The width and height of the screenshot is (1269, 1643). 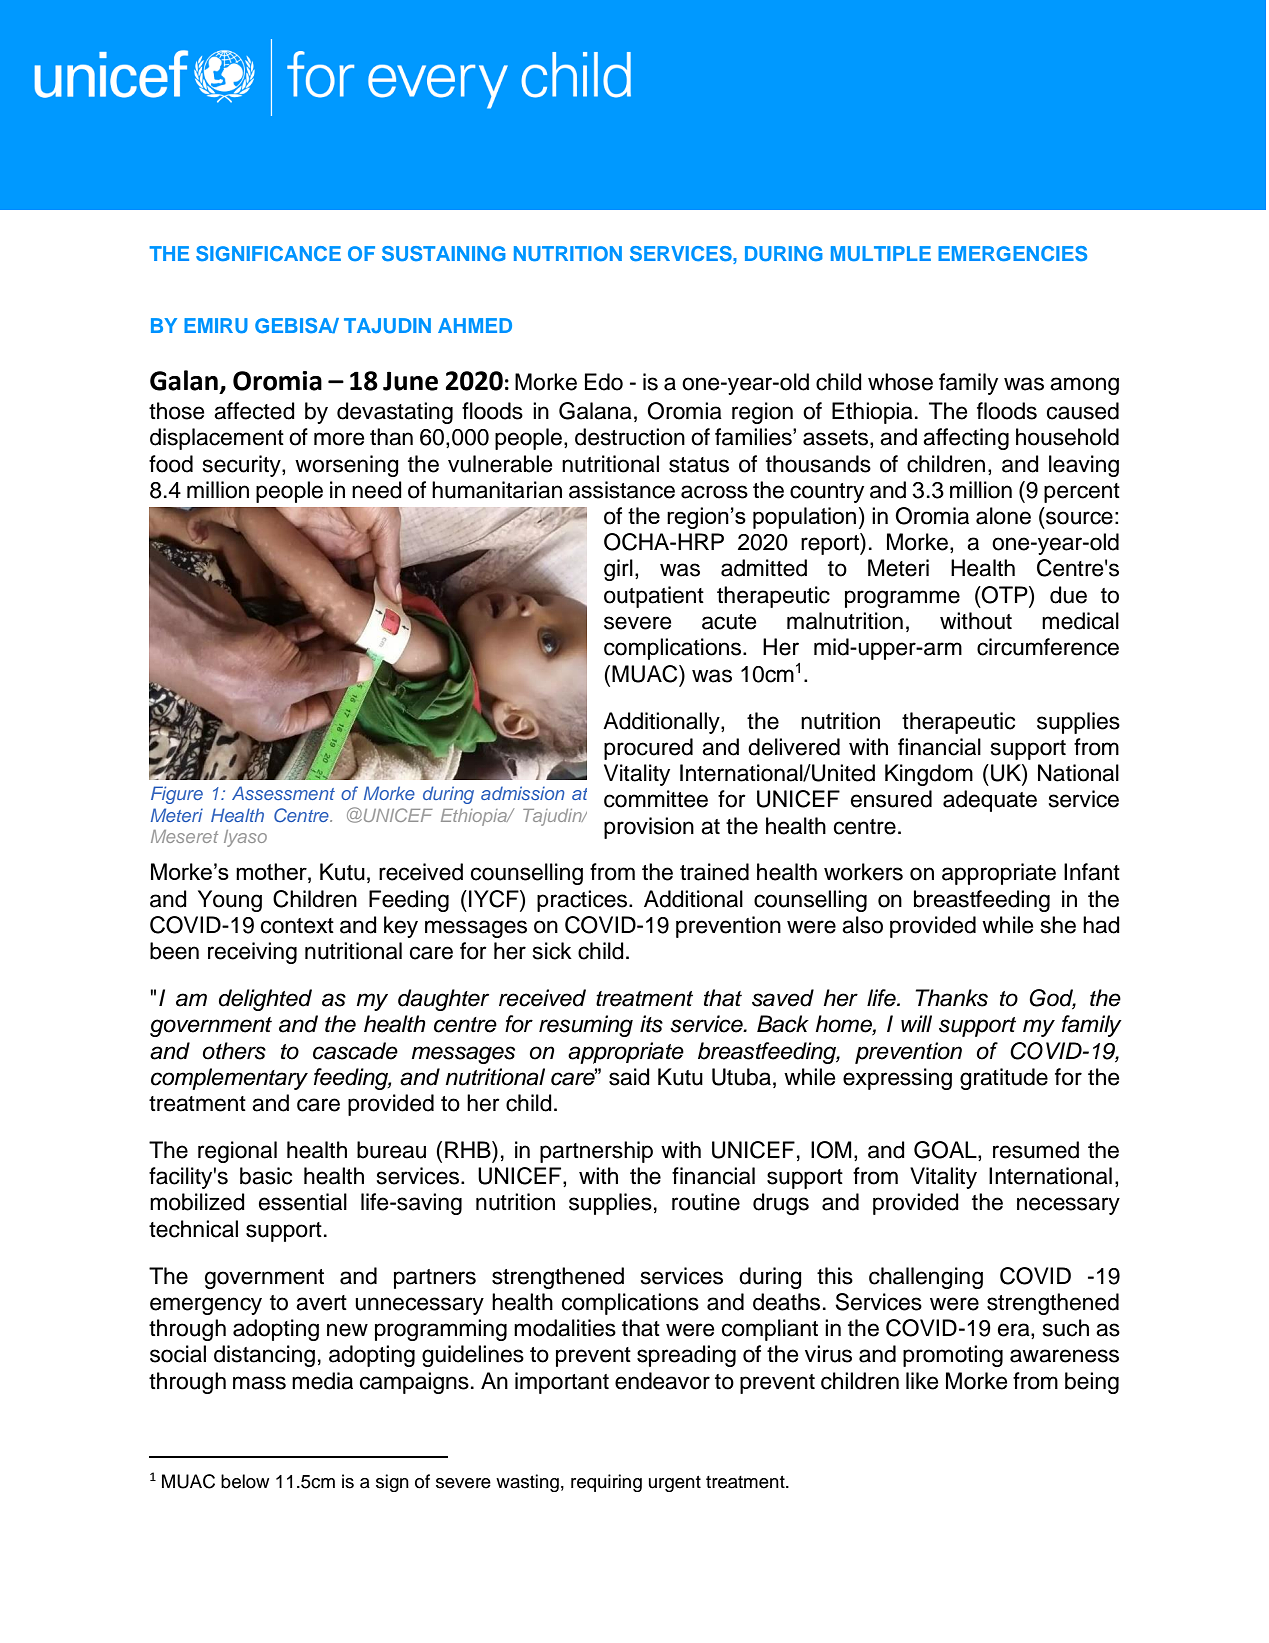 I want to click on said, so click(x=629, y=1077).
